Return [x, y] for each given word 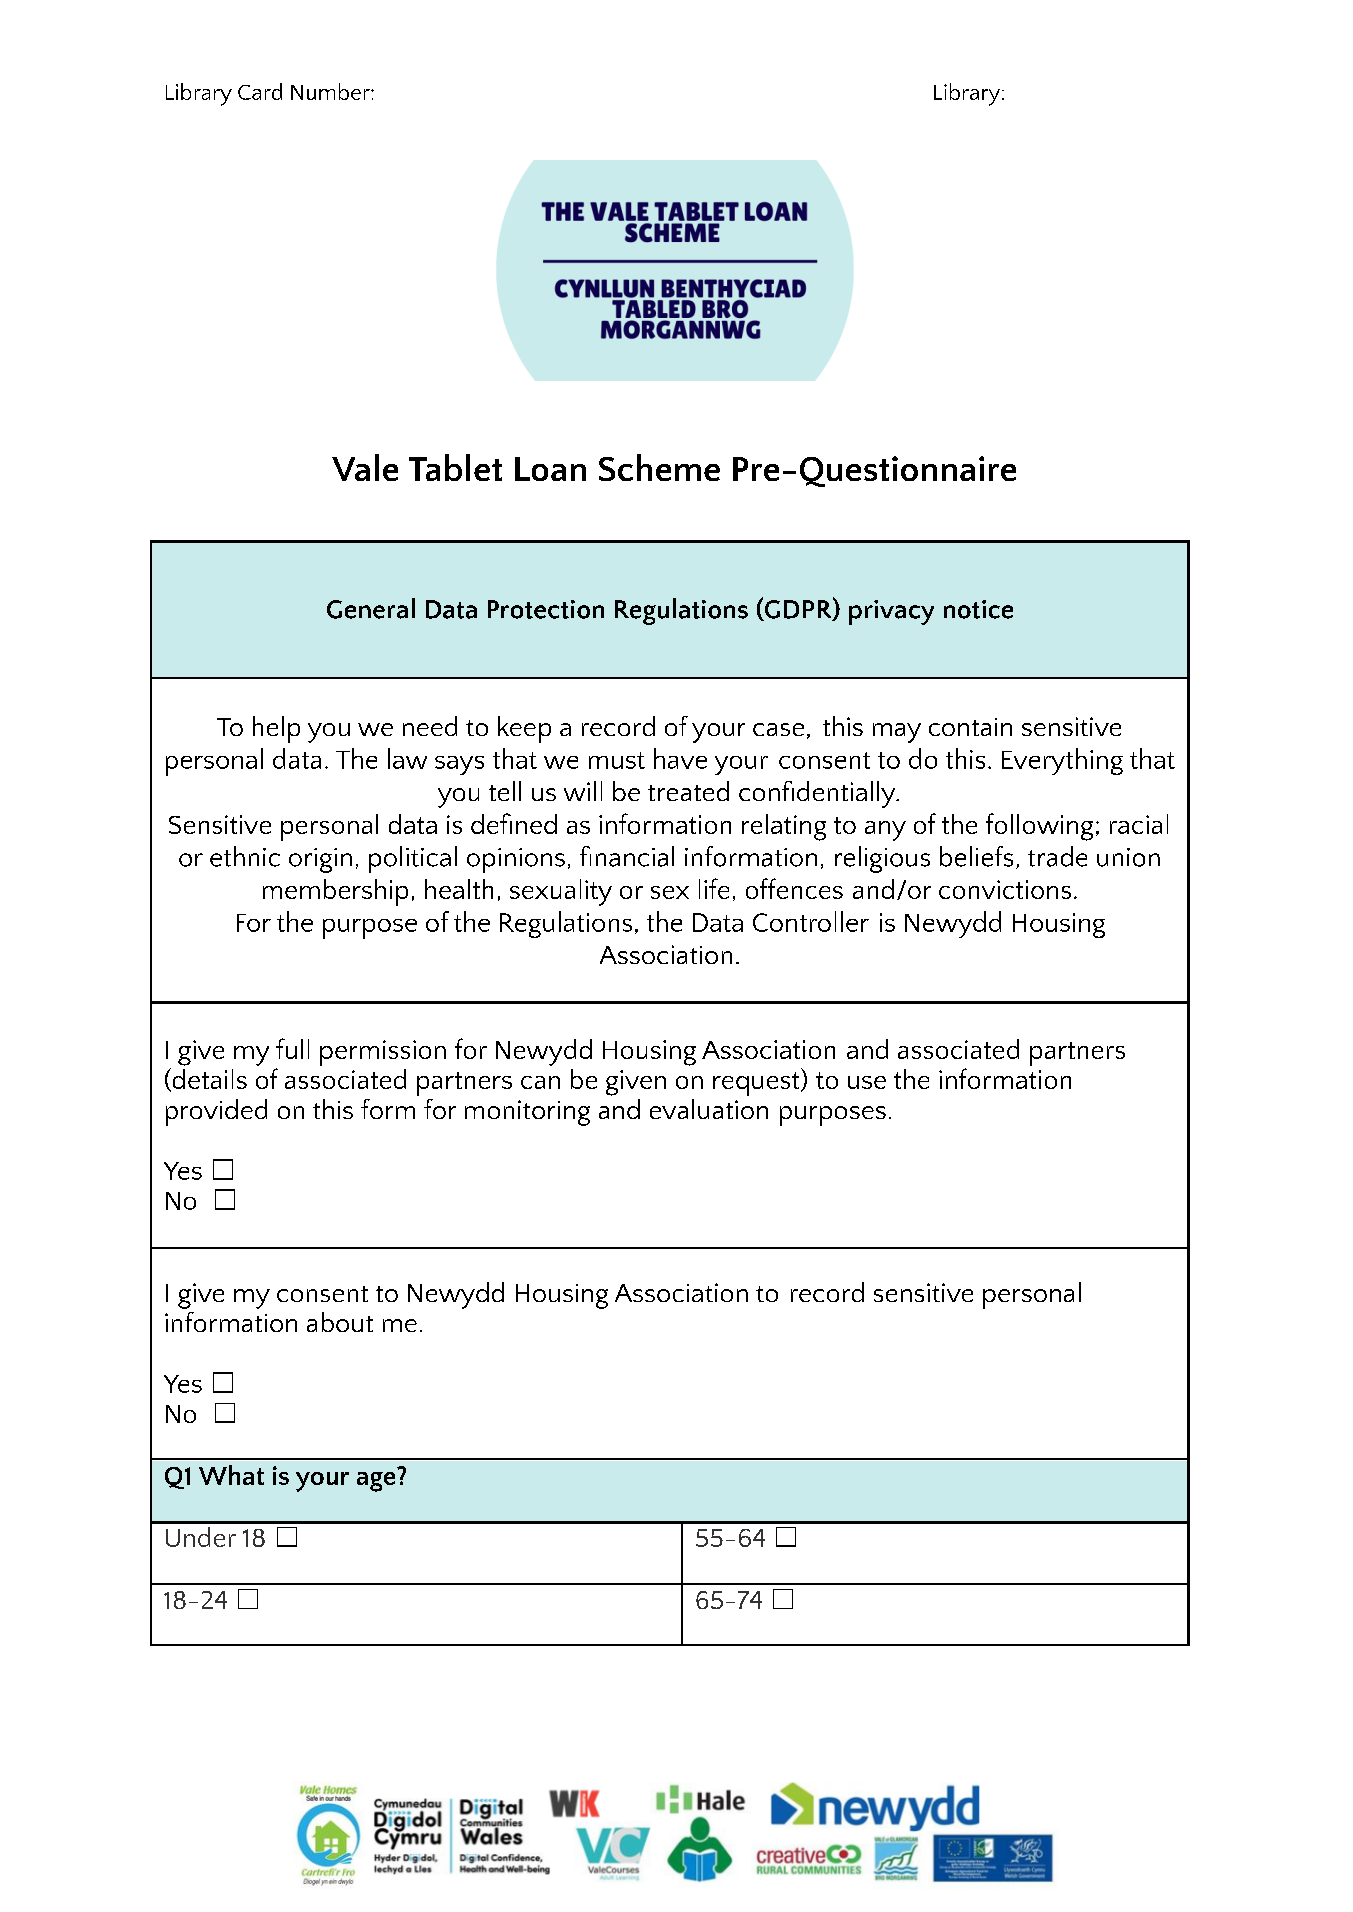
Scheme [659, 467]
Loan [550, 469]
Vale [365, 467]
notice [978, 609]
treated [688, 791]
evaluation [709, 1109]
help [276, 729]
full [292, 1048]
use [867, 1082]
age [376, 1482]
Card [260, 91]
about [340, 1322]
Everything [1062, 761]
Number [331, 91]
